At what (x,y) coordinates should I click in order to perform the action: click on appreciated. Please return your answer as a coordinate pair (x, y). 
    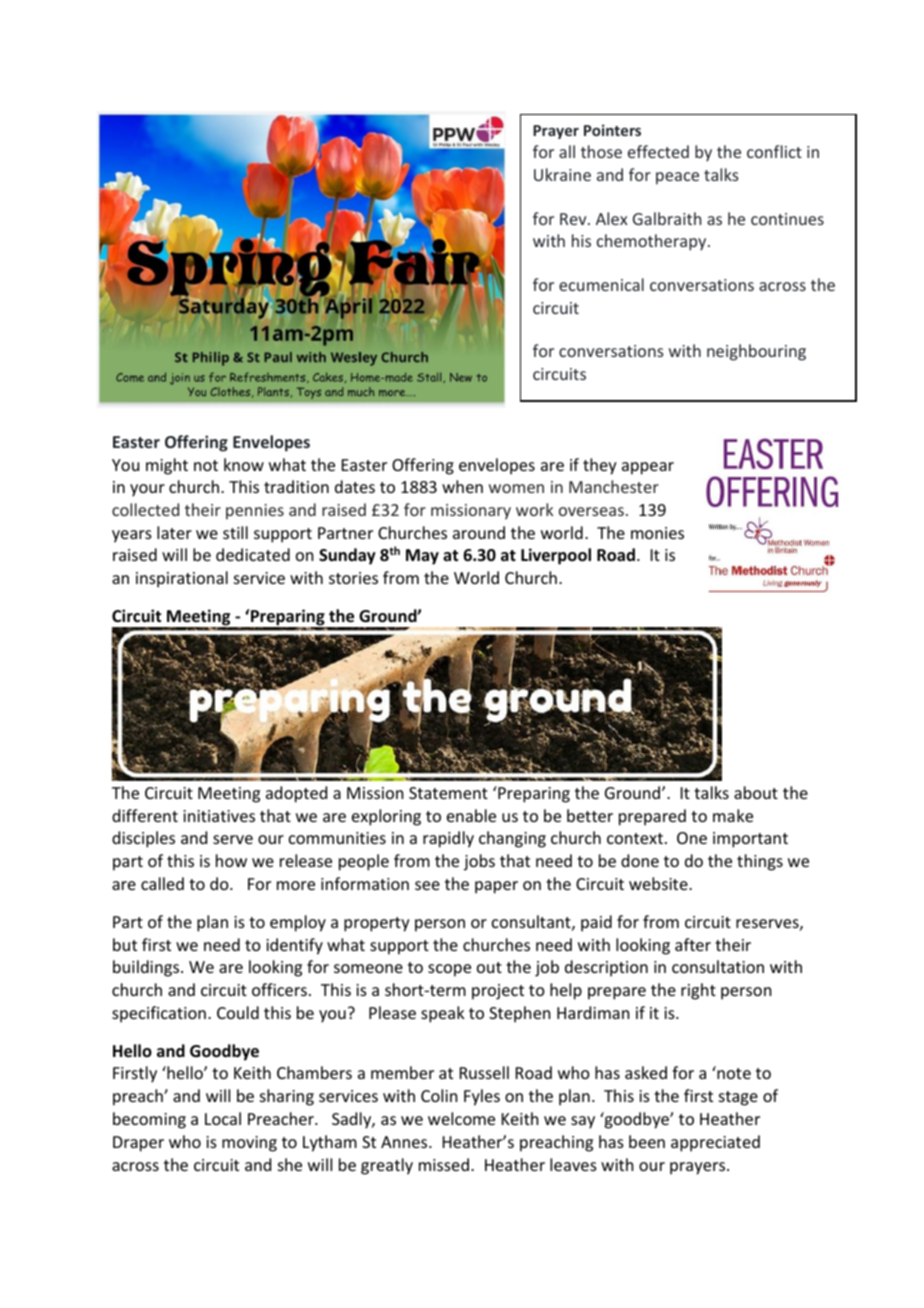
    Looking at the image, I should click on (715, 1143).
